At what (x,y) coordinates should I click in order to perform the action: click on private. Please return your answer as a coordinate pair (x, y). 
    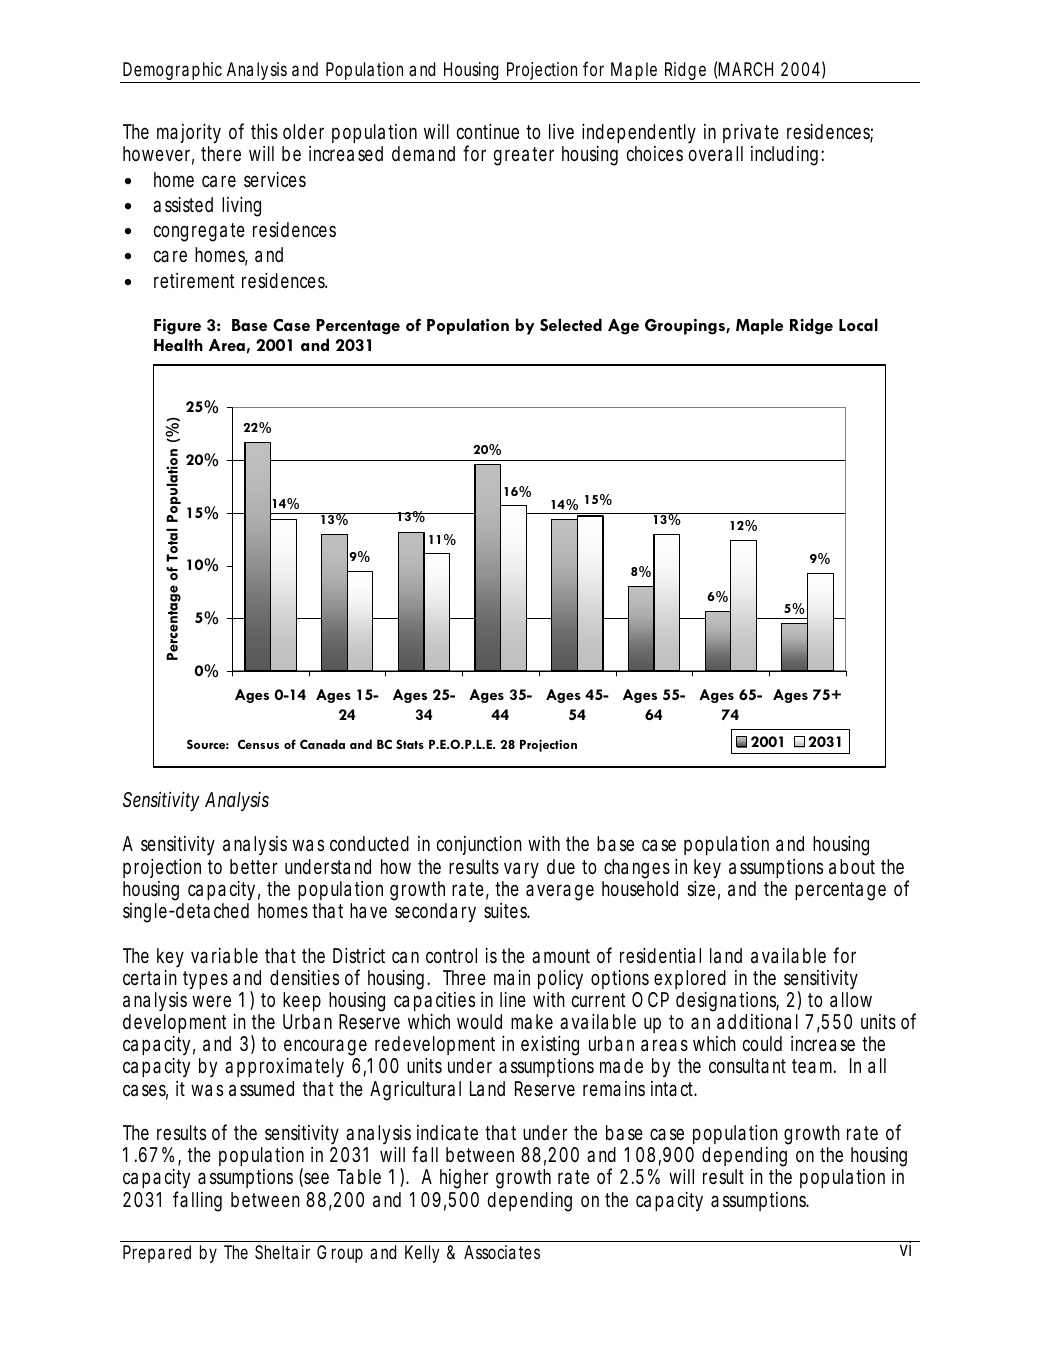
    Looking at the image, I should click on (751, 135).
